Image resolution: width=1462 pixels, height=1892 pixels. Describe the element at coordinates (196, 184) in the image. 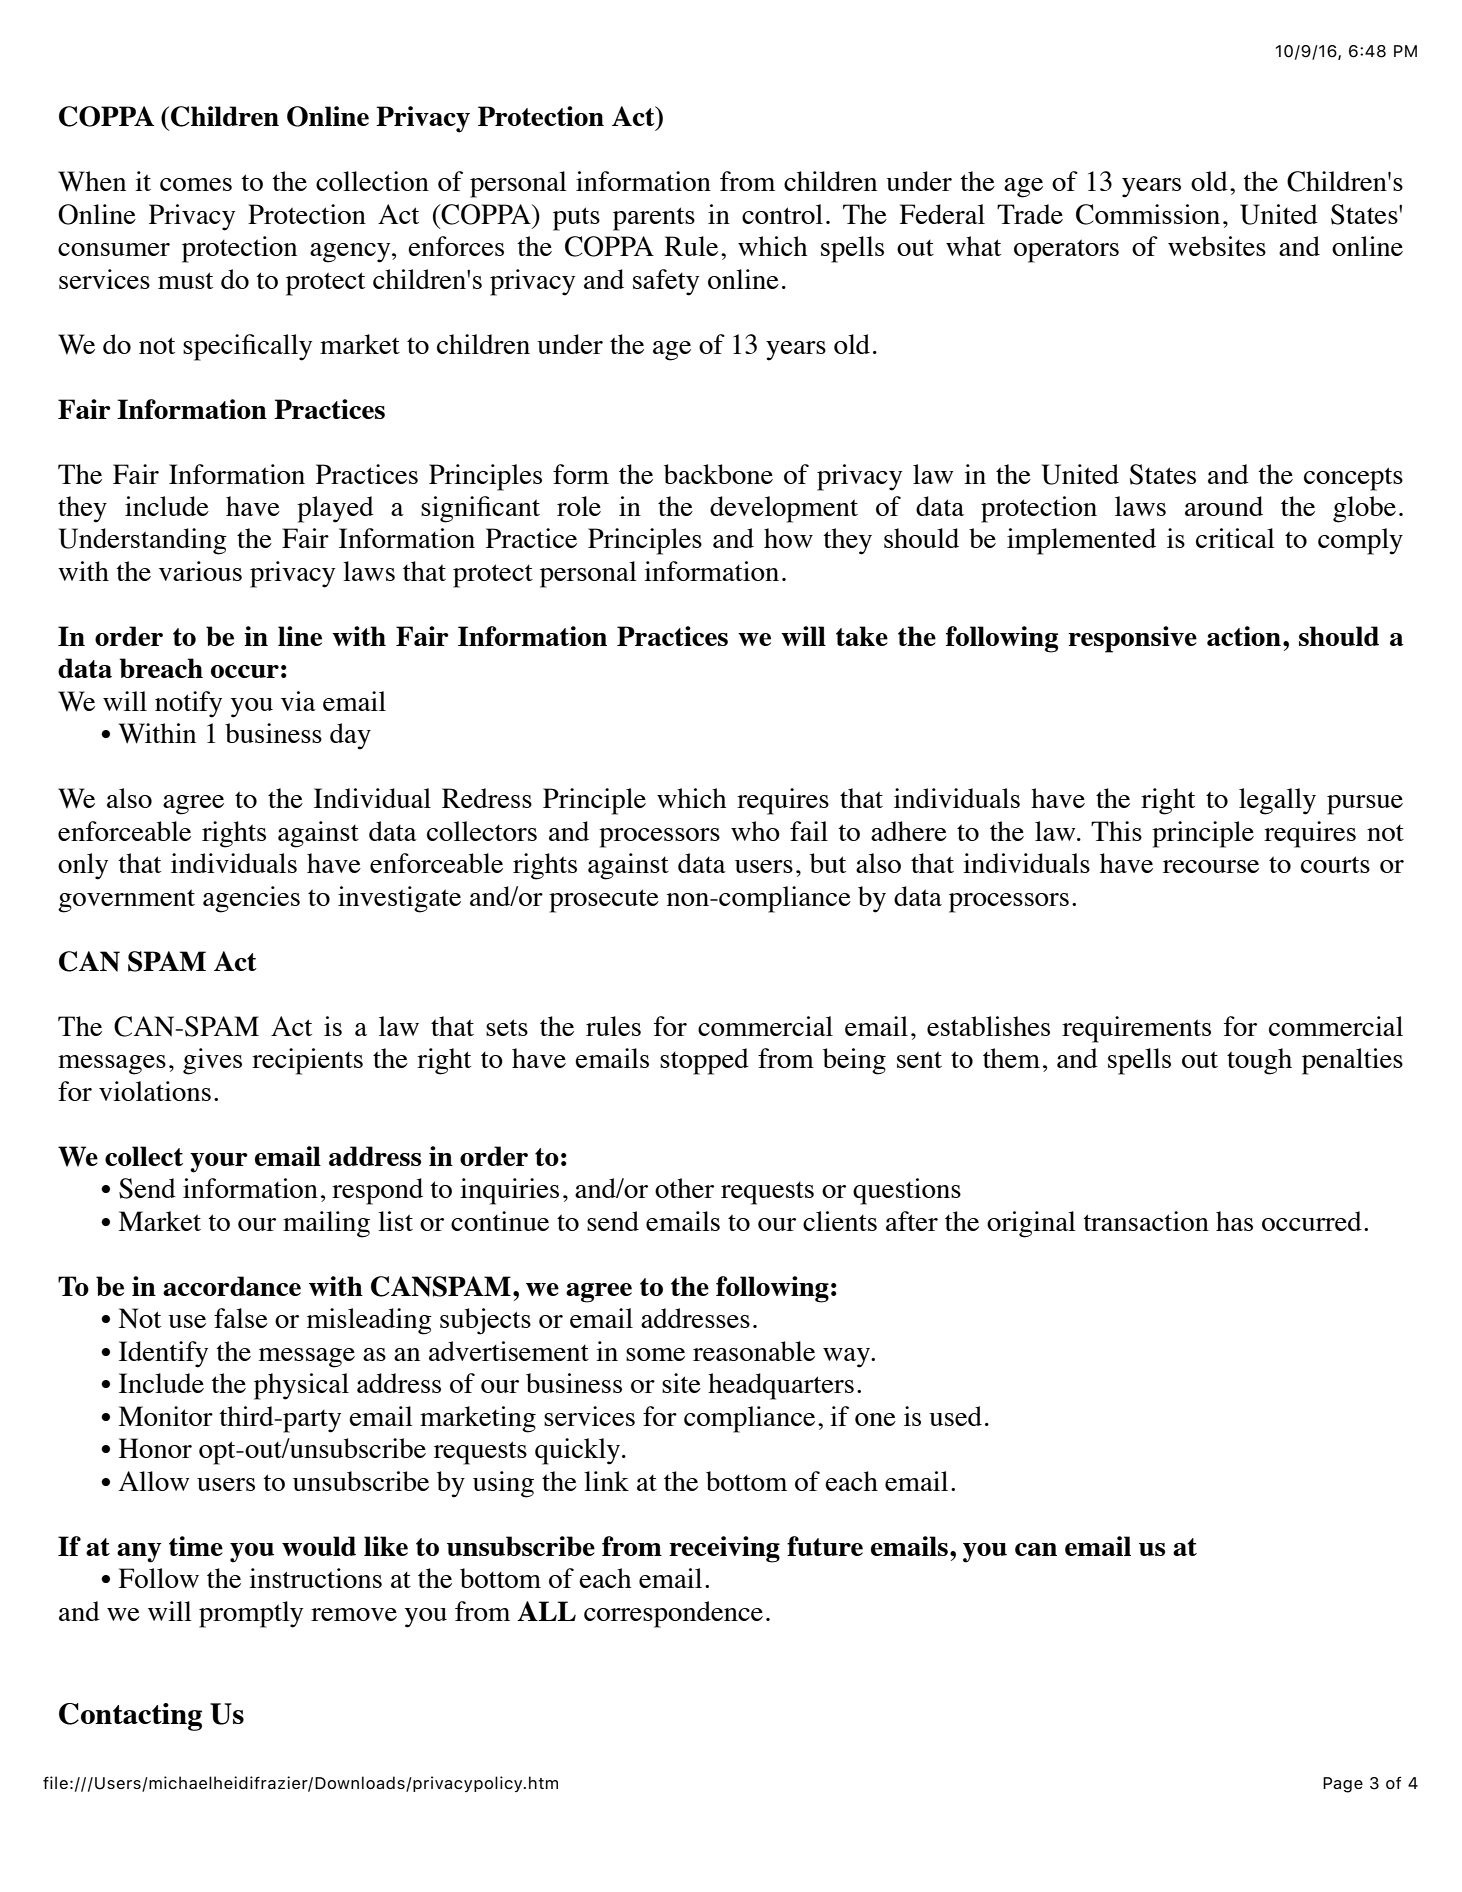

I see `comes` at that location.
